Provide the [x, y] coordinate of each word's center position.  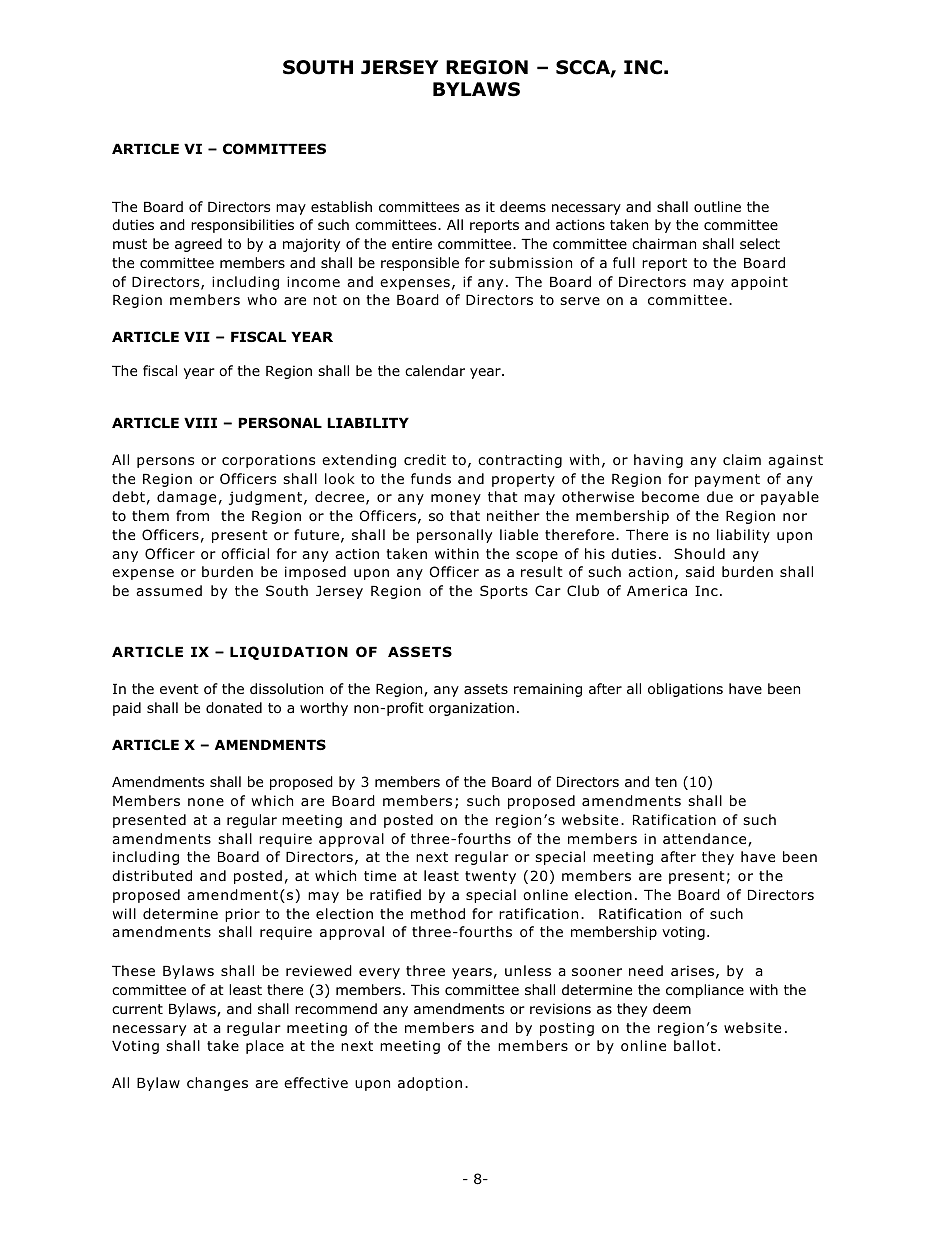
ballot [695, 1045]
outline [717, 206]
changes [217, 1084]
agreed [198, 245]
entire [412, 243]
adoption [430, 1084]
